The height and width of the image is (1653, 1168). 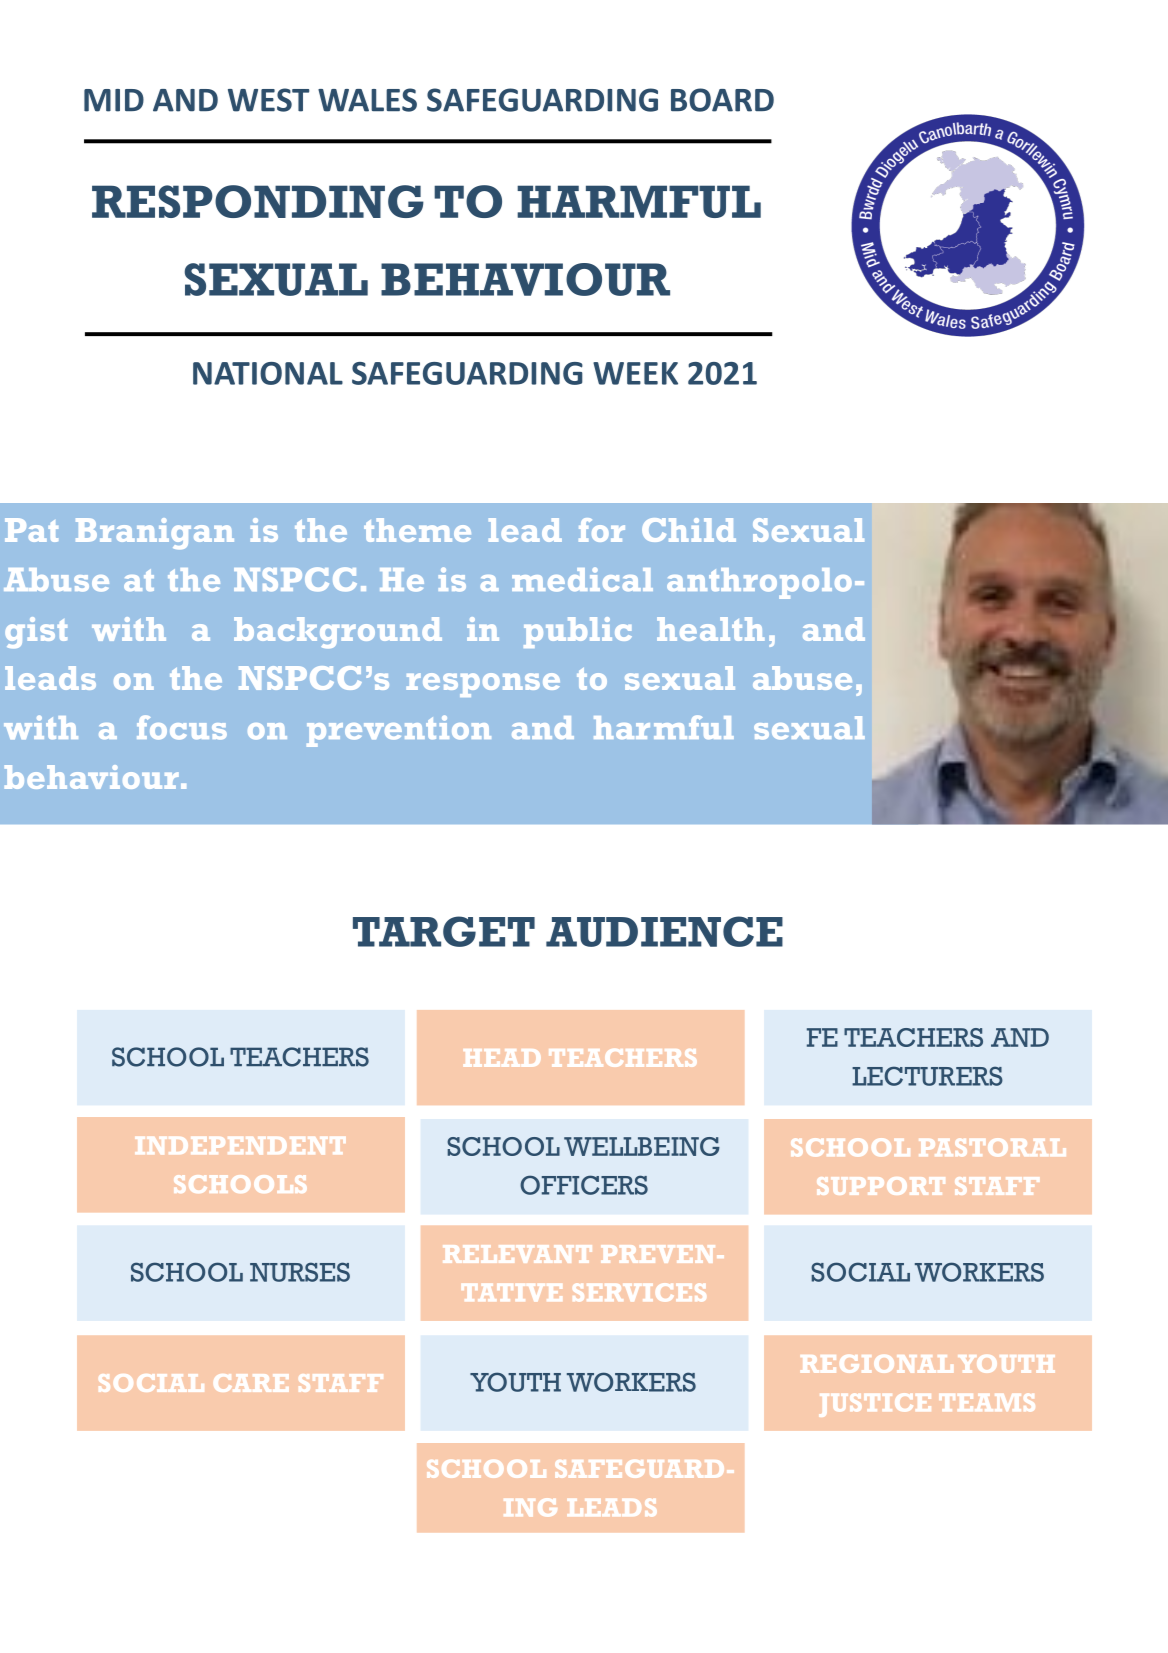 I want to click on response, so click(x=483, y=685).
